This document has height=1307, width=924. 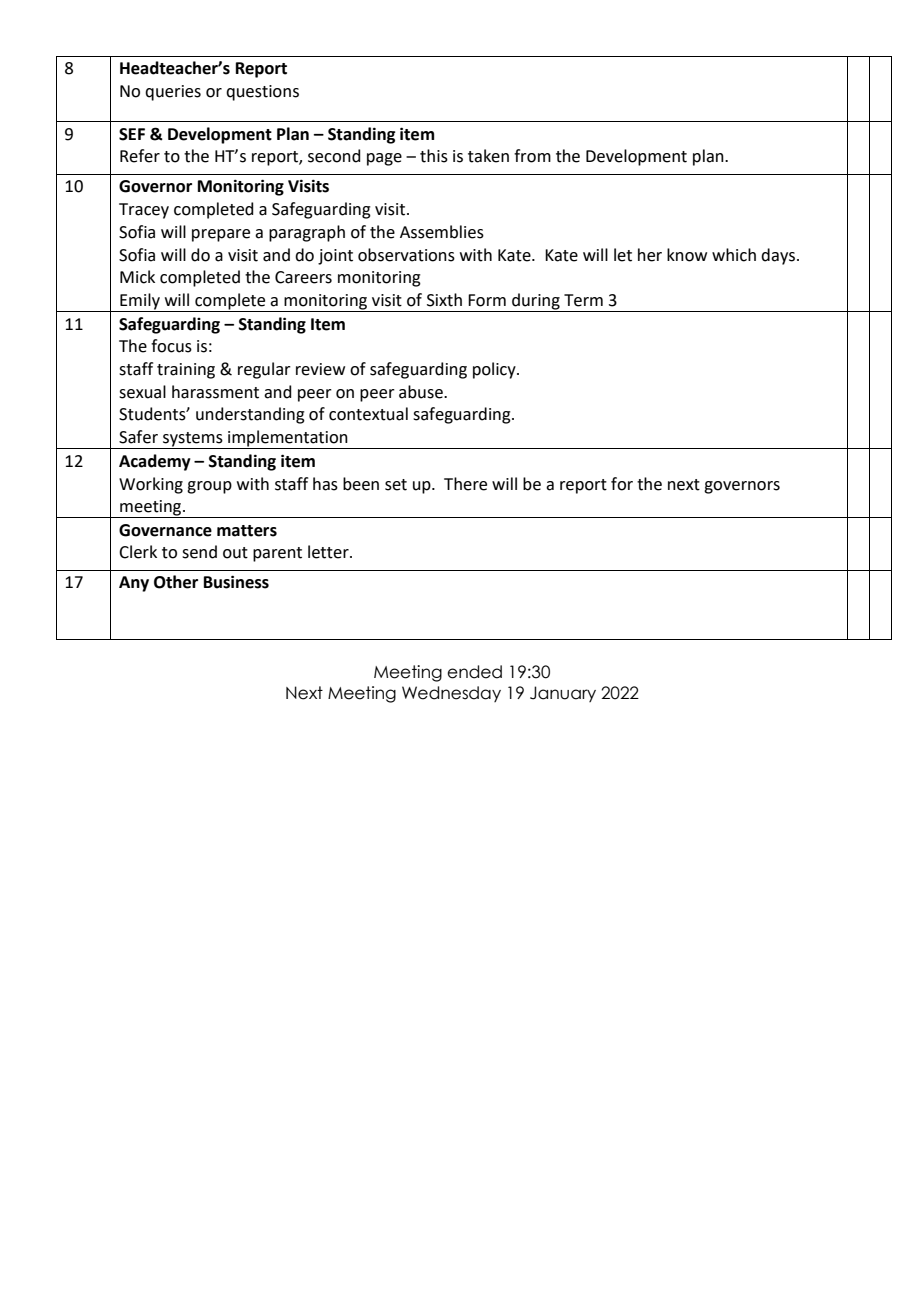 I want to click on Business, so click(x=236, y=582).
